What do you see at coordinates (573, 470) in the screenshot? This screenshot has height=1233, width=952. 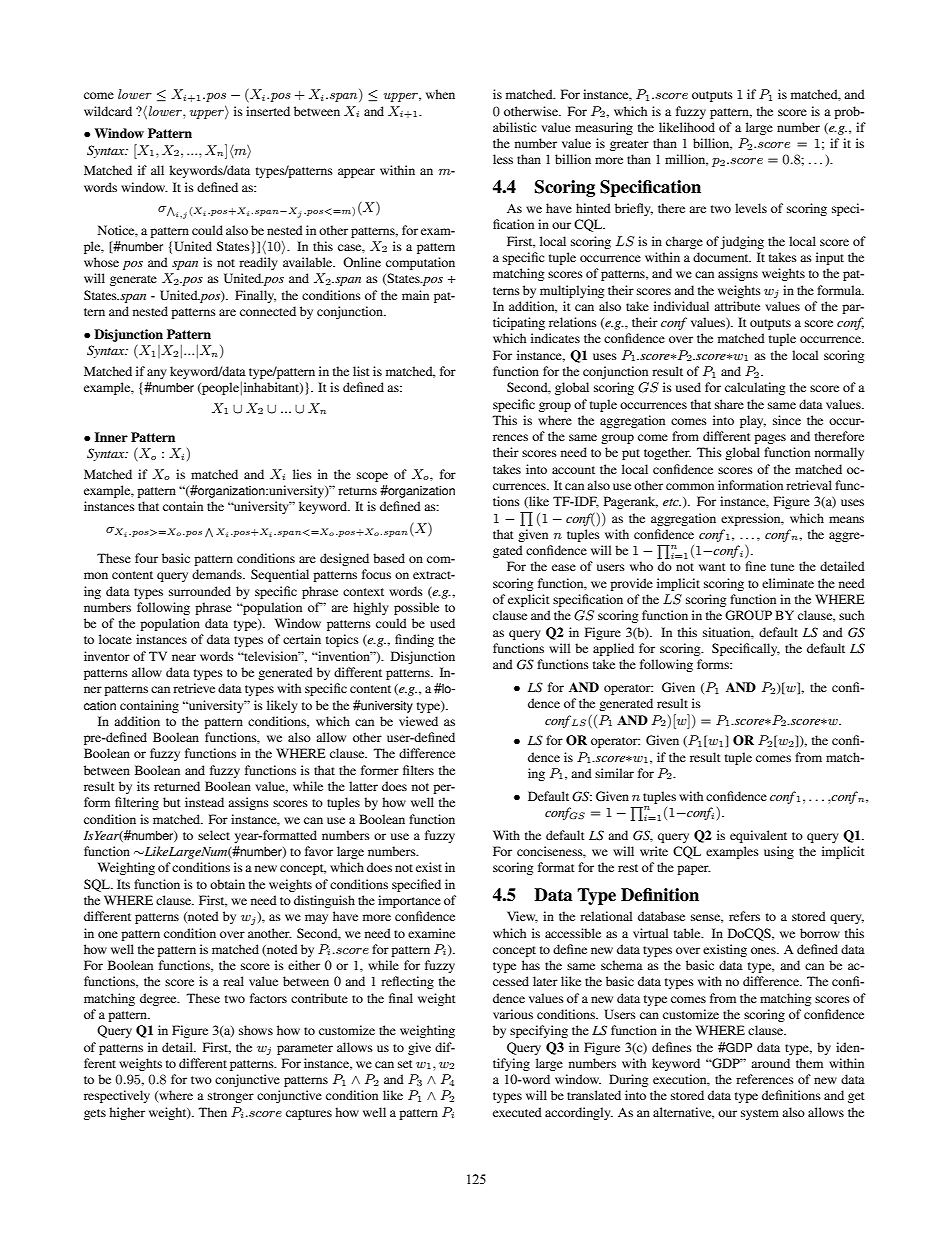 I see `account` at bounding box center [573, 470].
